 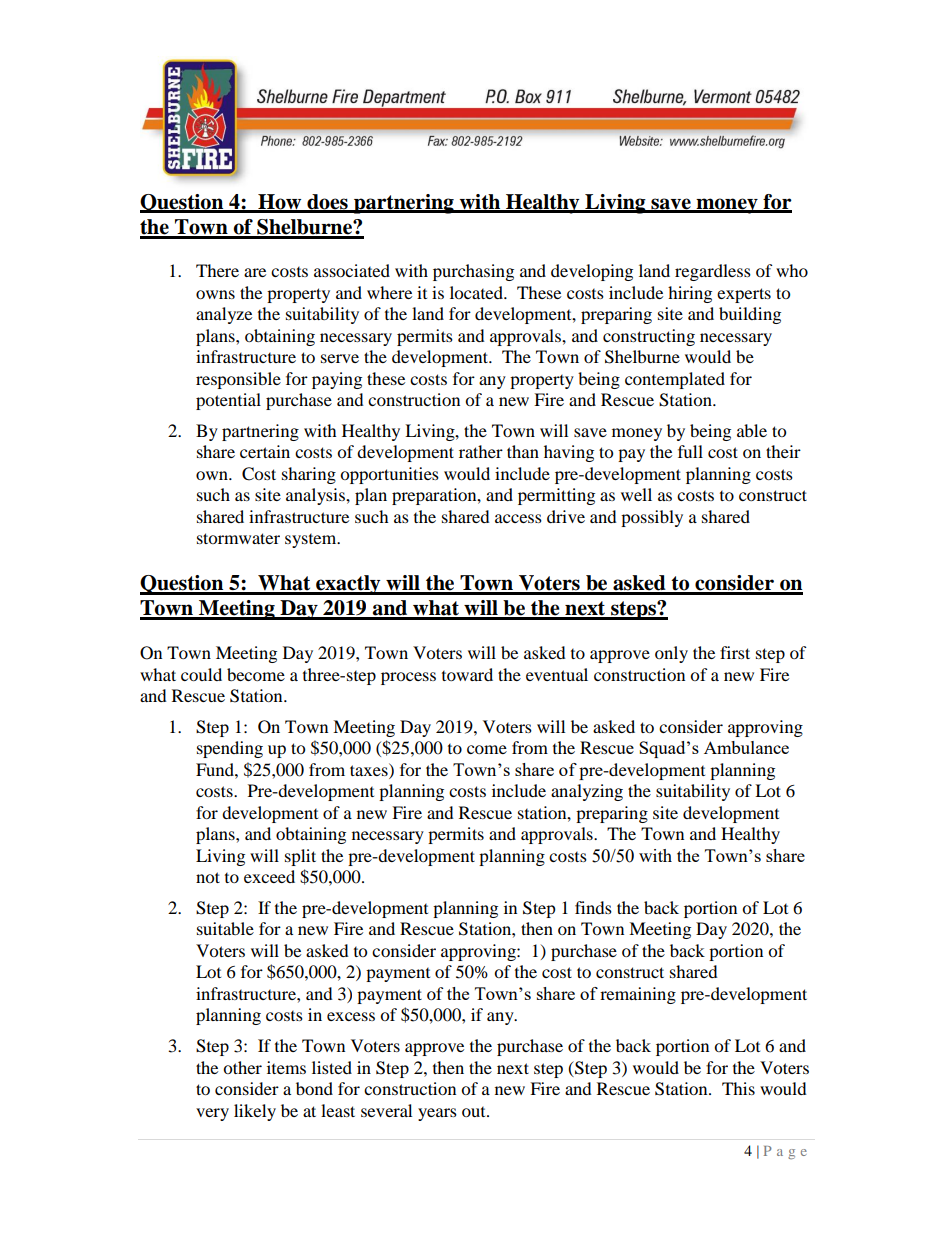 I want to click on remaining, so click(x=638, y=995).
